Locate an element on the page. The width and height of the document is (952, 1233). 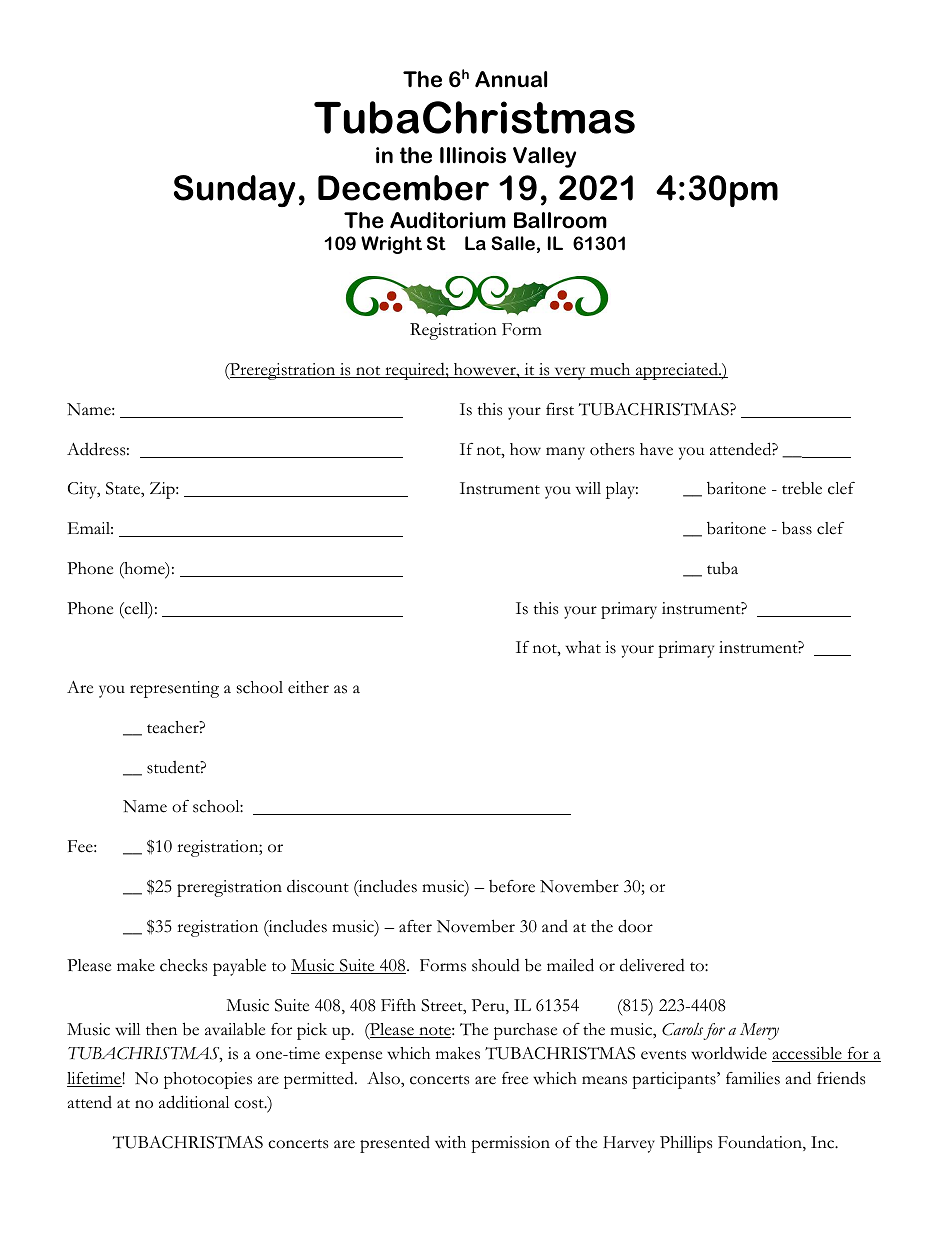
before is located at coordinates (512, 886).
